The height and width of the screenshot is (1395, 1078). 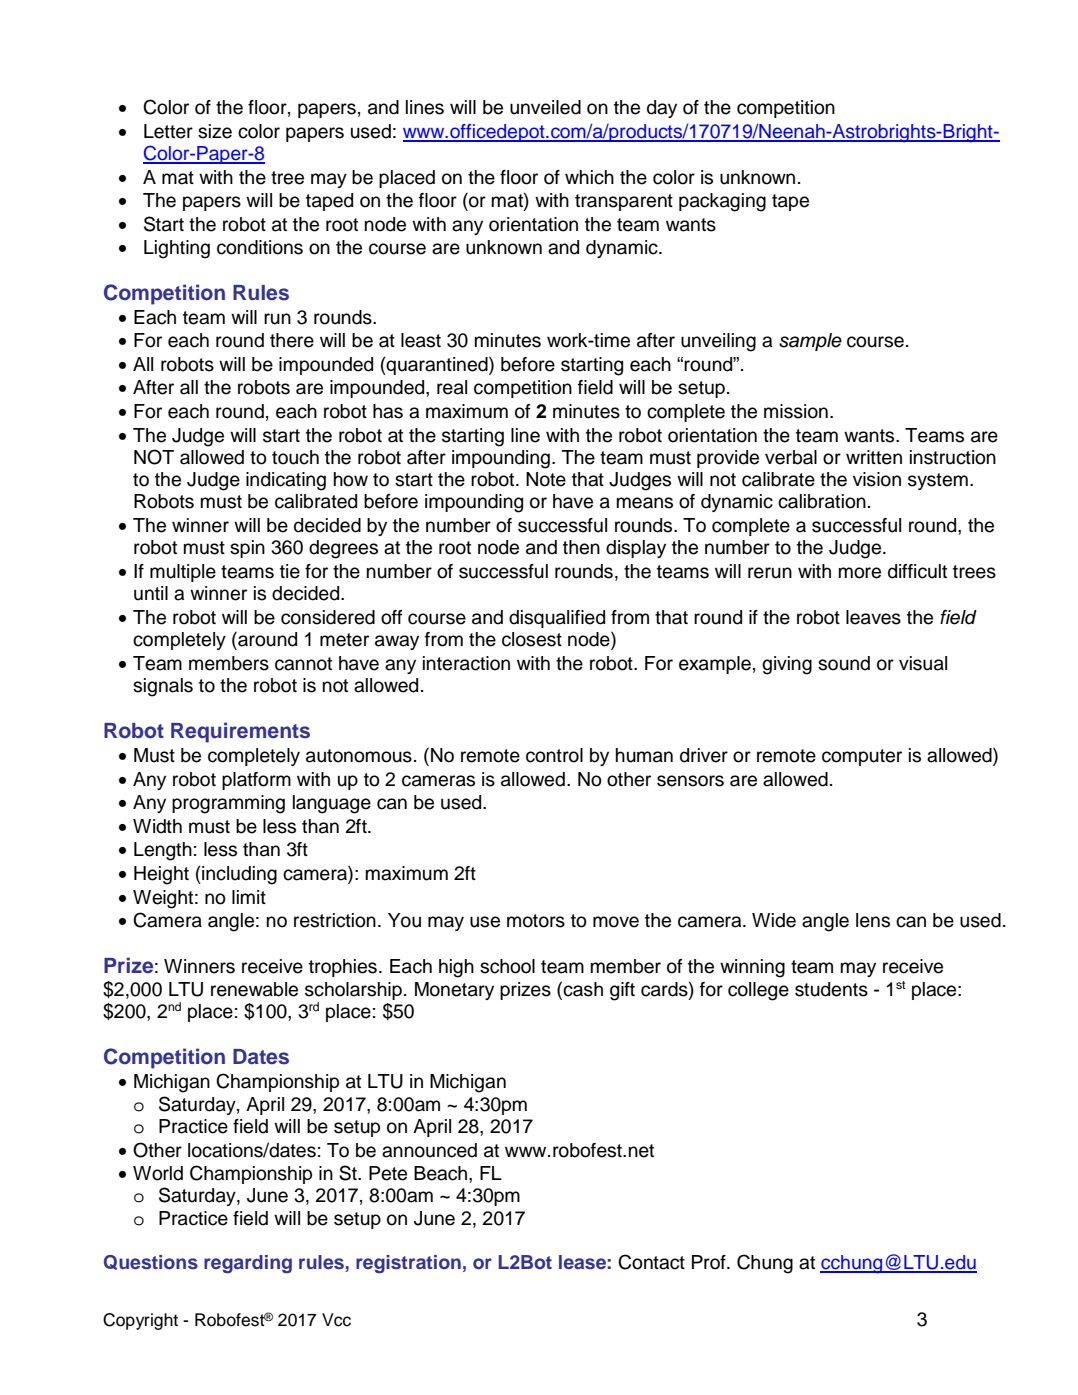 What do you see at coordinates (536, 921) in the screenshot?
I see `motors` at bounding box center [536, 921].
